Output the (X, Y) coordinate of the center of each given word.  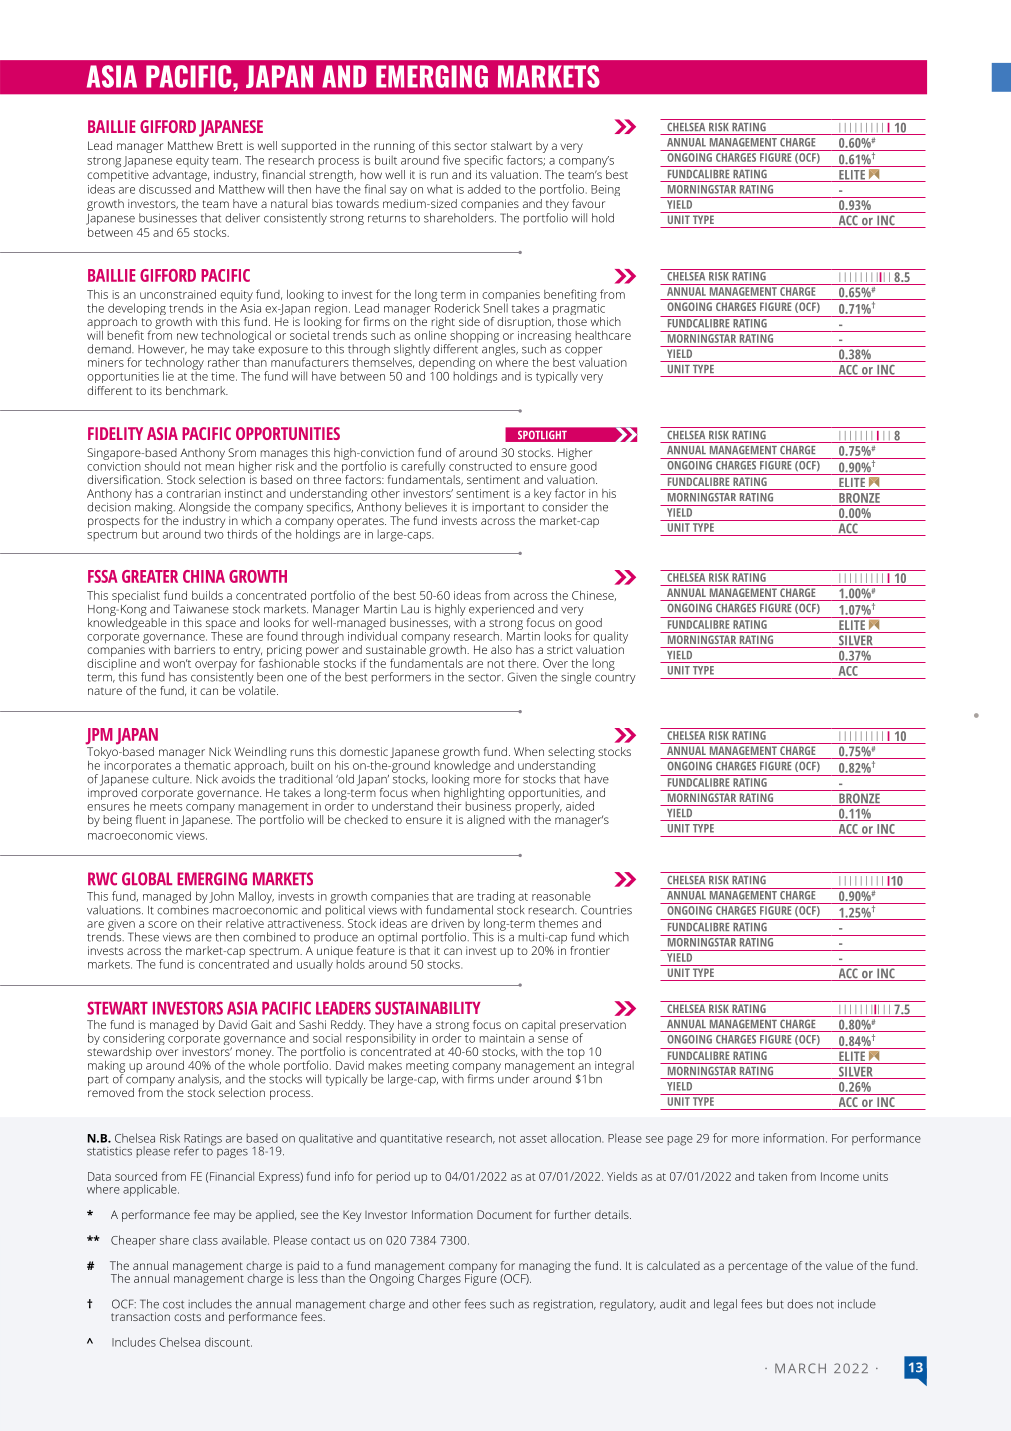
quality (610, 638)
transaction (140, 1316)
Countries (606, 910)
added (484, 189)
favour (588, 203)
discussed (165, 189)
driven (447, 923)
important (499, 510)
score (162, 924)
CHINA (204, 576)
